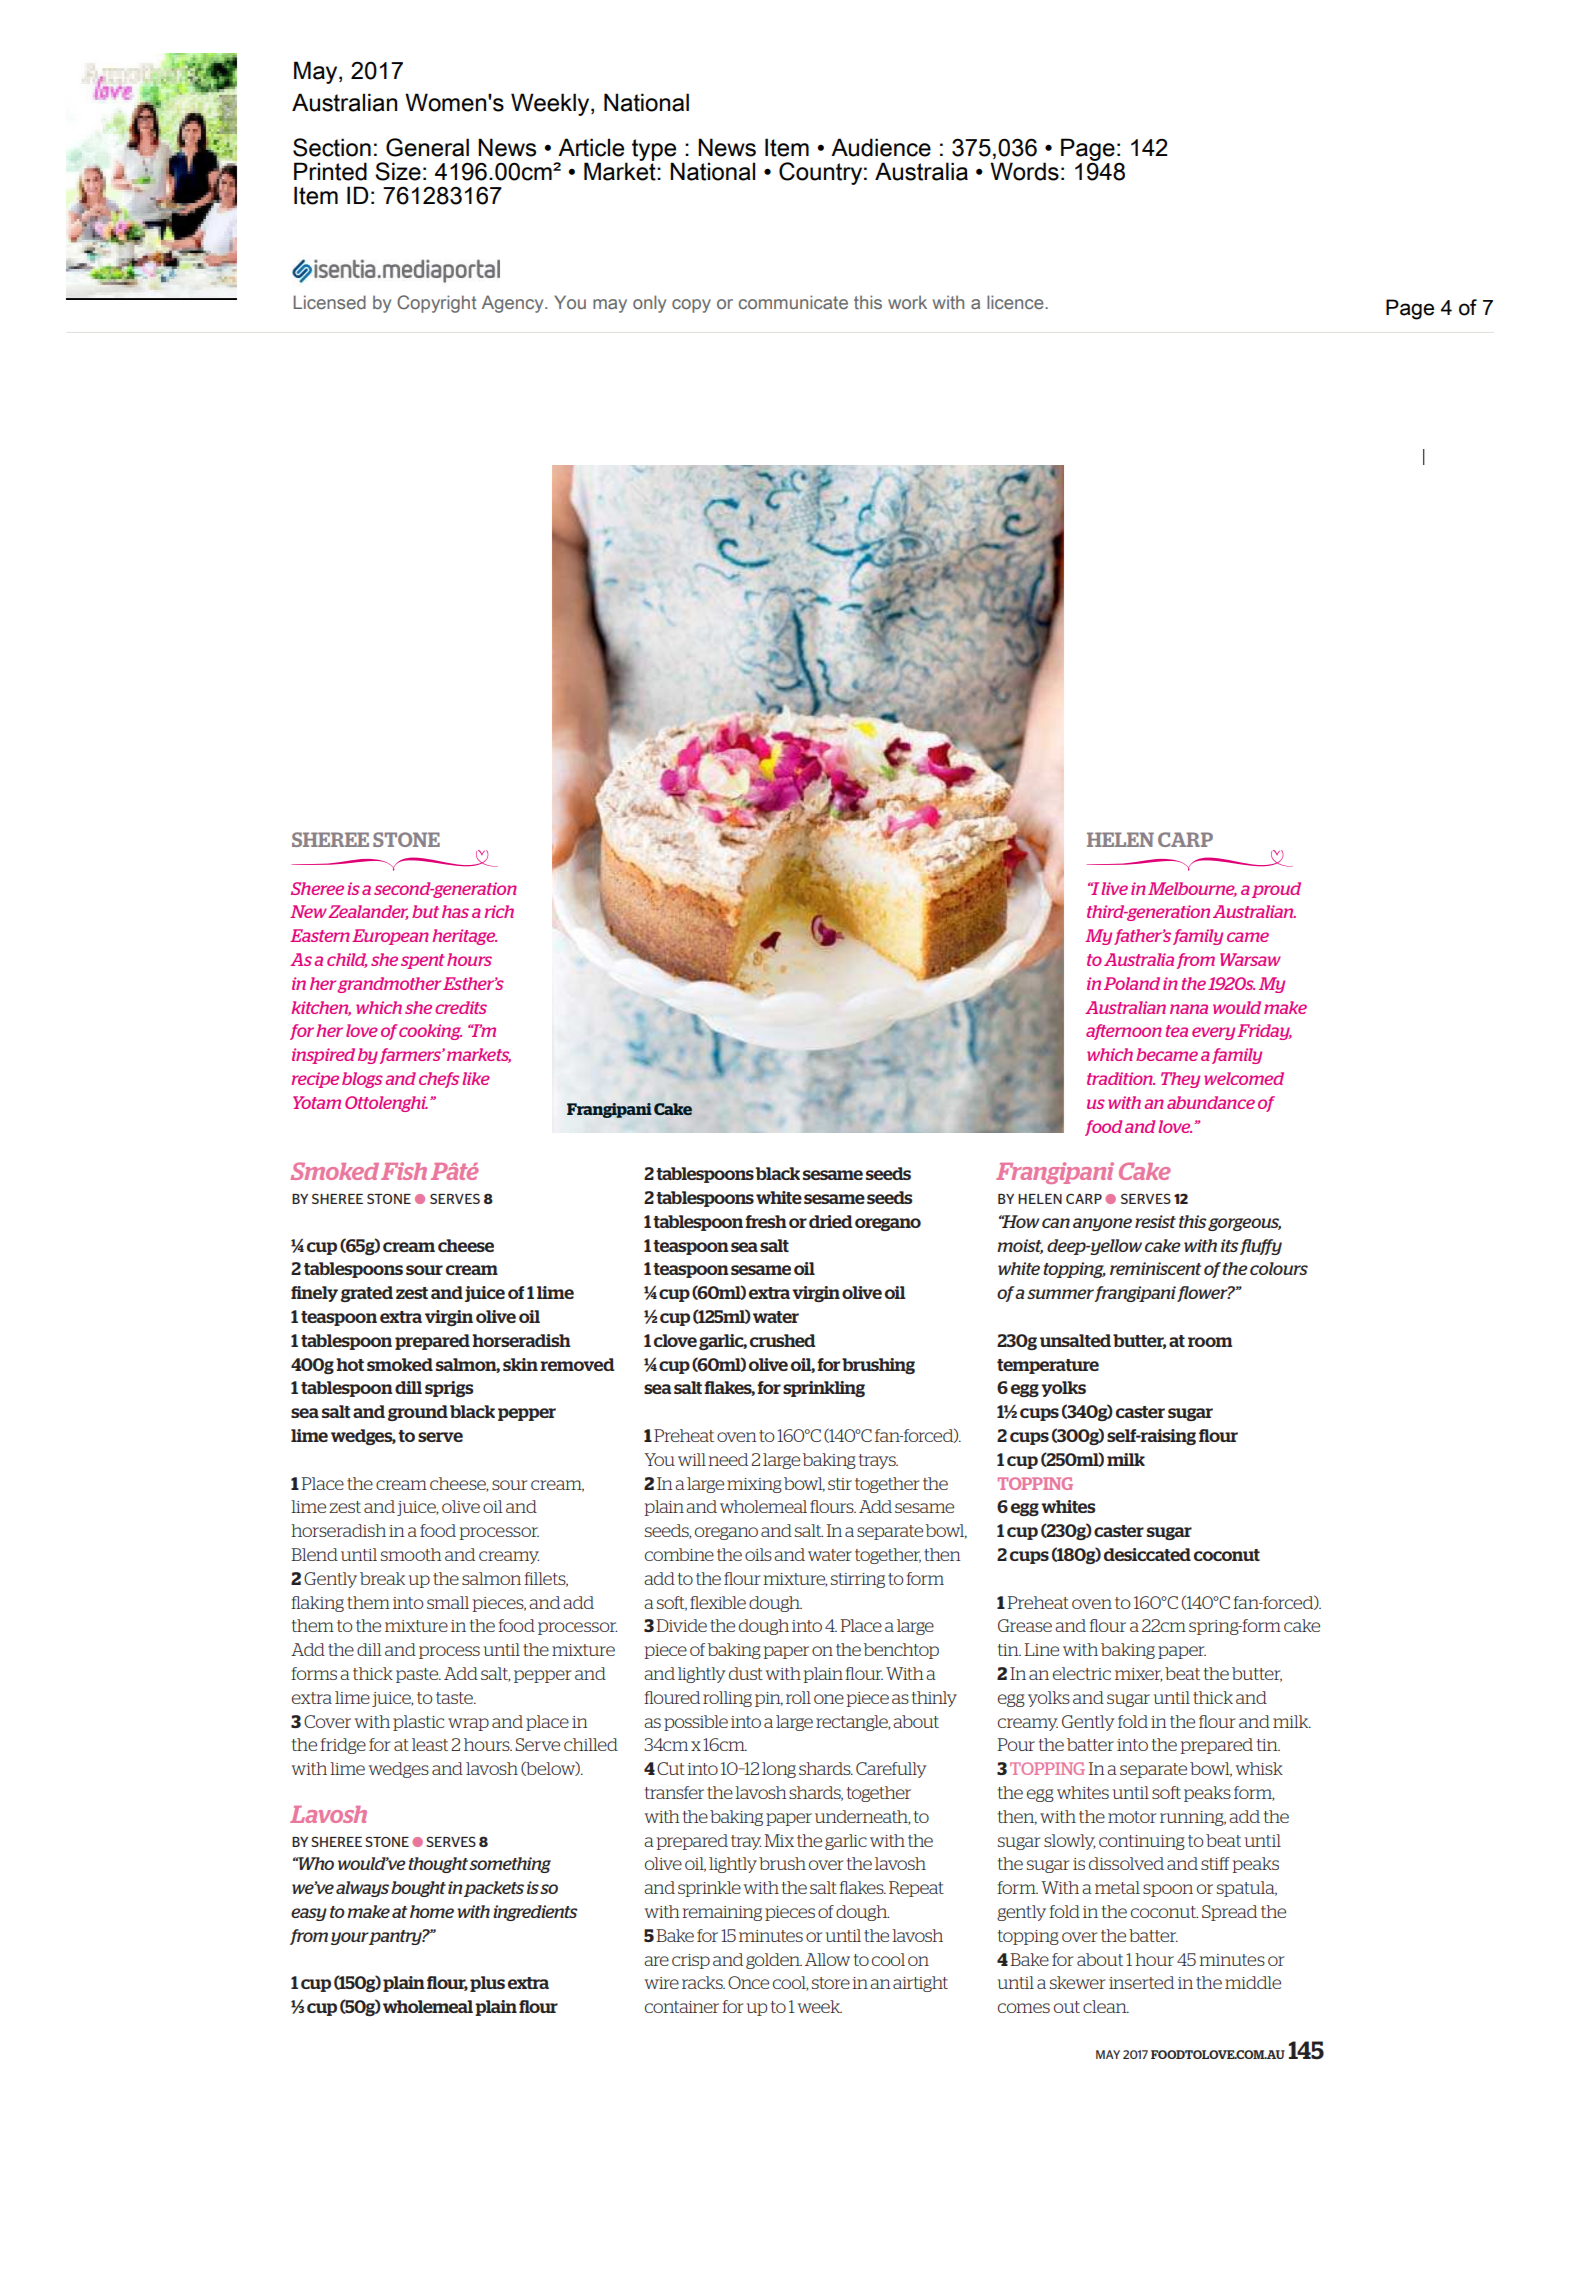  Describe the element at coordinates (1180, 1080) in the screenshot. I see `They` at that location.
